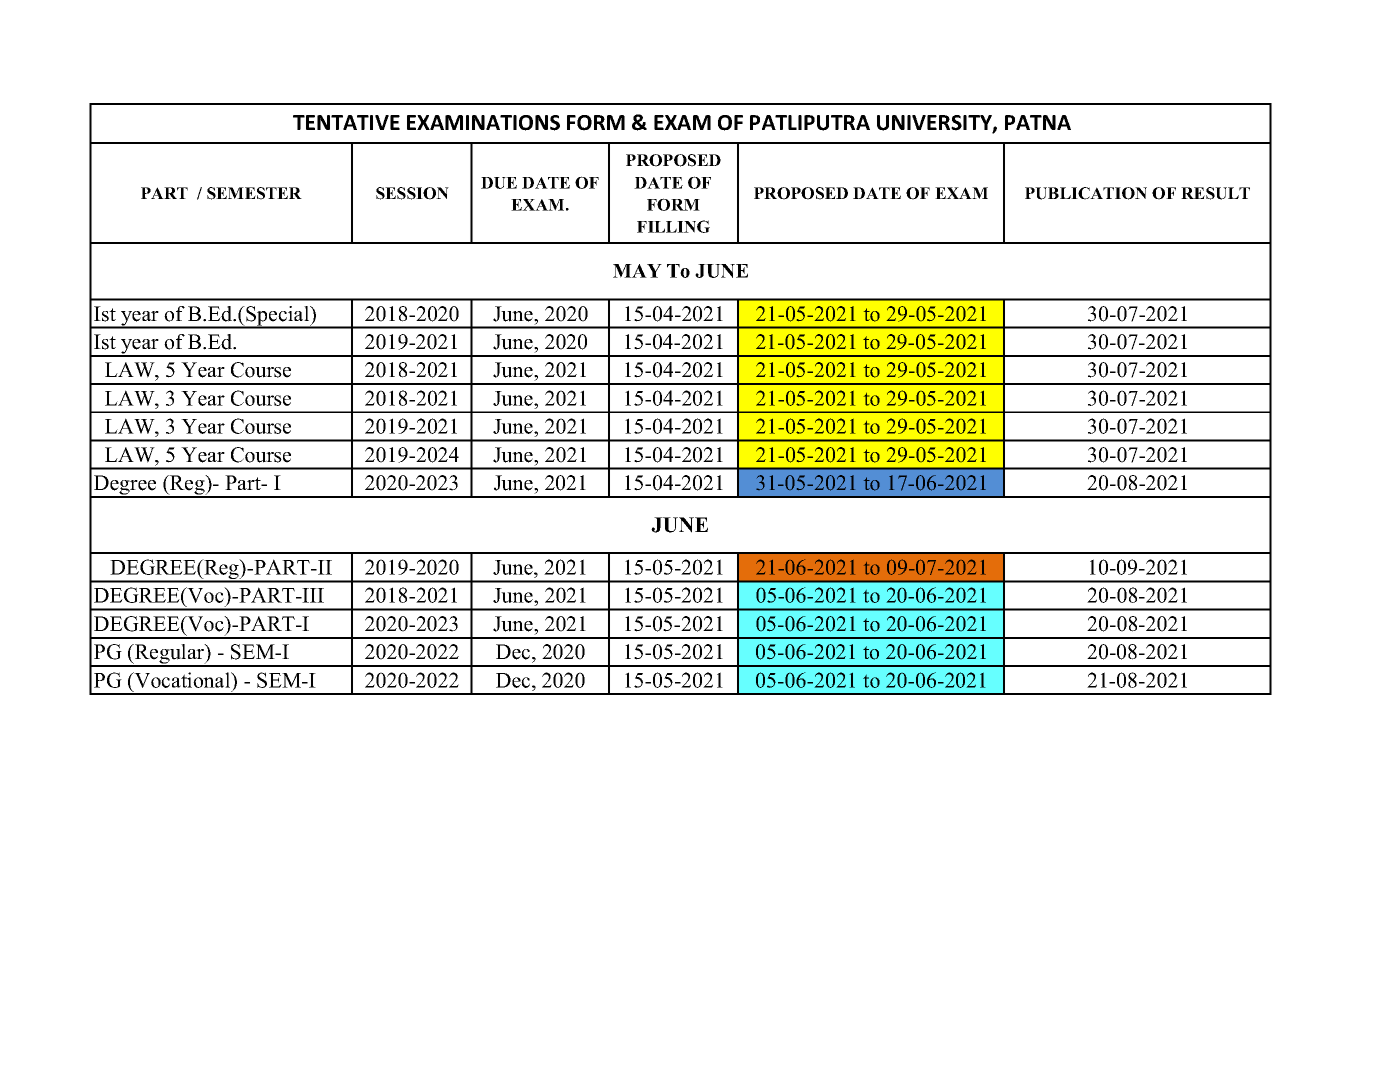 The height and width of the screenshot is (1073, 1389). What do you see at coordinates (1086, 193) in the screenshot?
I see `PUBLICATION` at bounding box center [1086, 193].
